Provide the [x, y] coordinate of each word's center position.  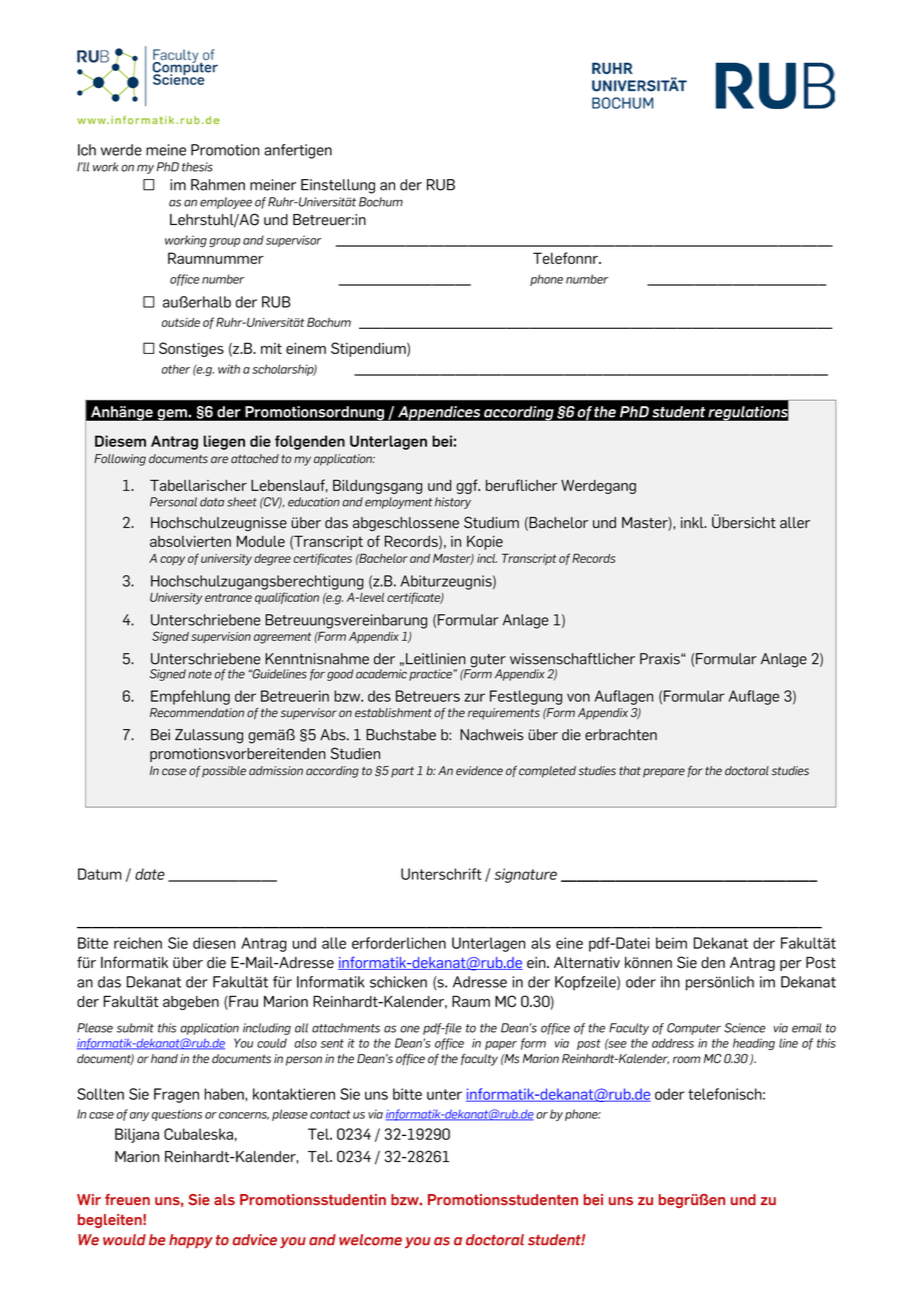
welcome [370, 1240]
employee [226, 203]
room [687, 1060]
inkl [693, 522]
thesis [197, 167]
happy [191, 1241]
